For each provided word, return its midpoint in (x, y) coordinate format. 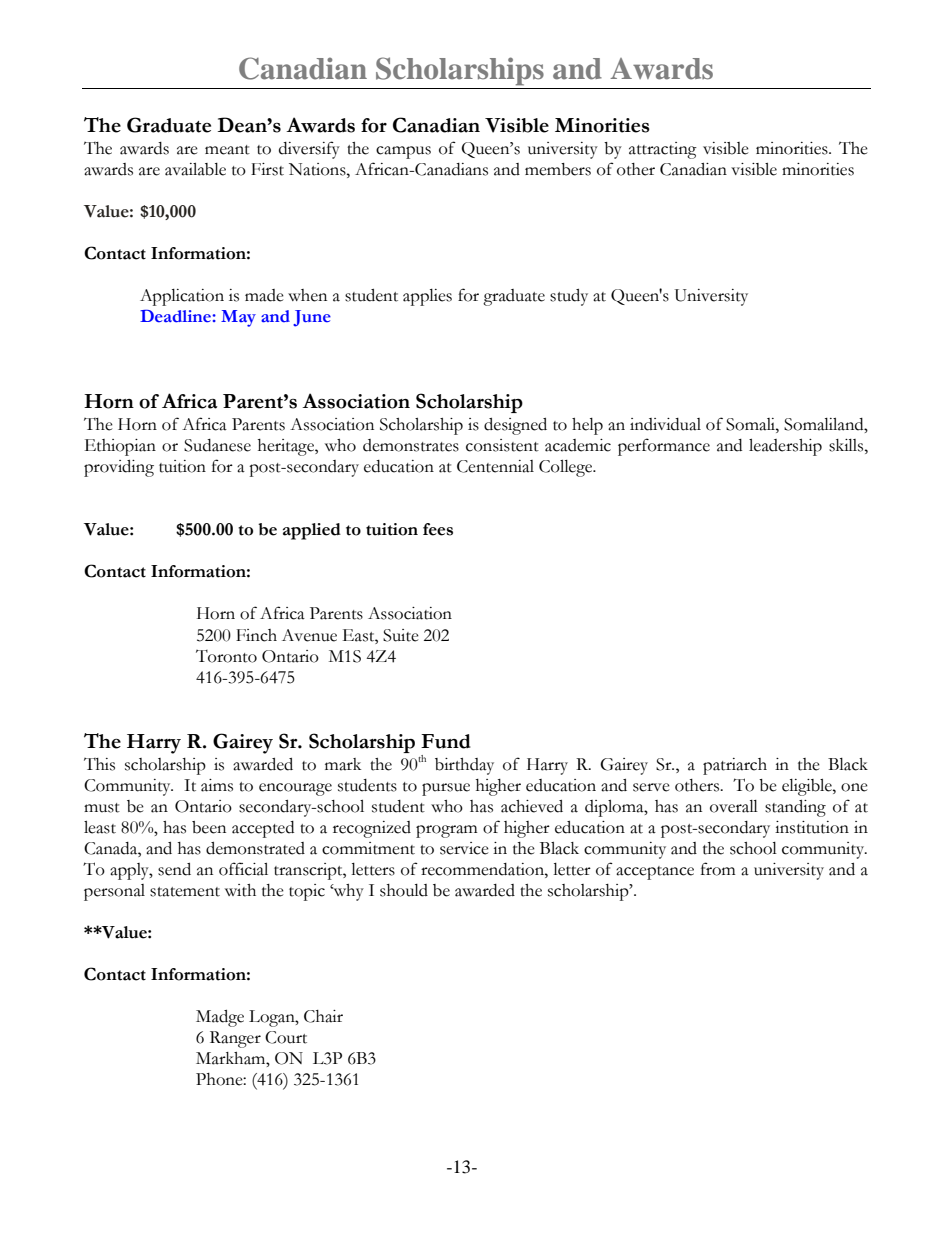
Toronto (226, 656)
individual (665, 424)
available (195, 169)
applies (427, 297)
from (718, 869)
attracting (663, 150)
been (209, 827)
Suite (401, 635)
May (238, 318)
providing (119, 468)
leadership (785, 447)
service (464, 848)
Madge (220, 1018)
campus (403, 152)
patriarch (735, 766)
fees (438, 529)
